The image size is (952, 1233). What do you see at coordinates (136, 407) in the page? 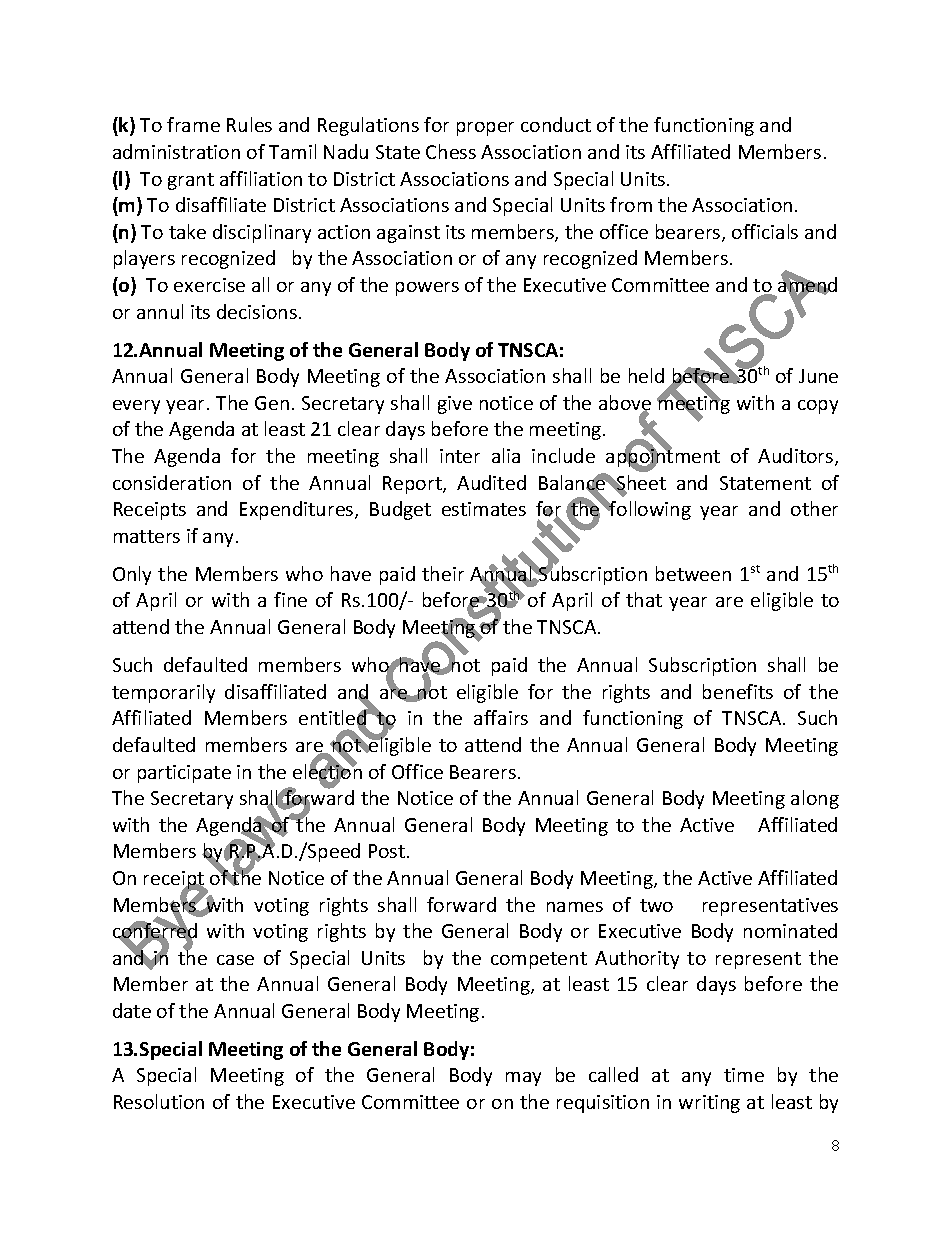
I see `every` at bounding box center [136, 407].
